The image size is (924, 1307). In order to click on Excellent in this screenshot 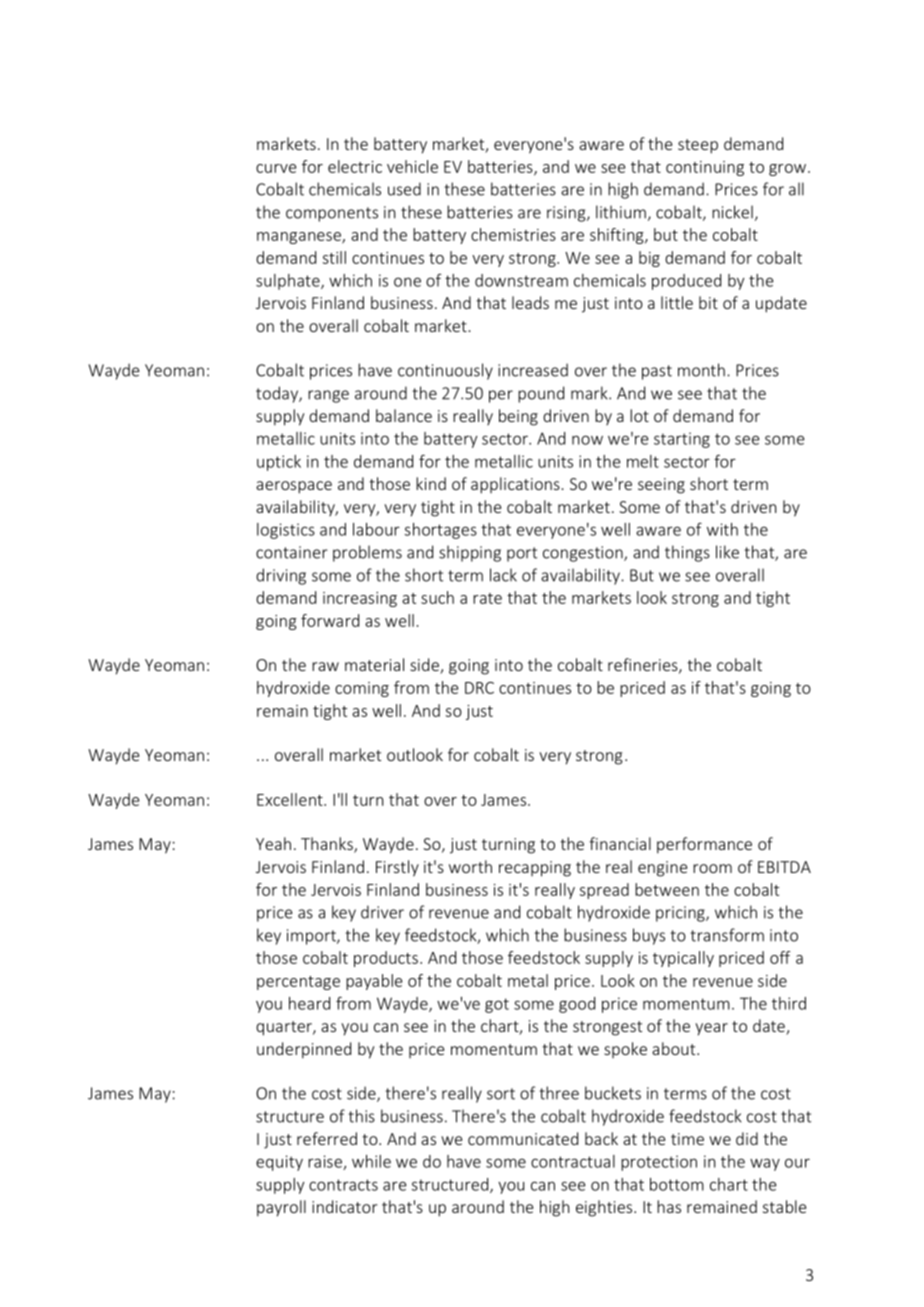, I will do `click(291, 799)`.
